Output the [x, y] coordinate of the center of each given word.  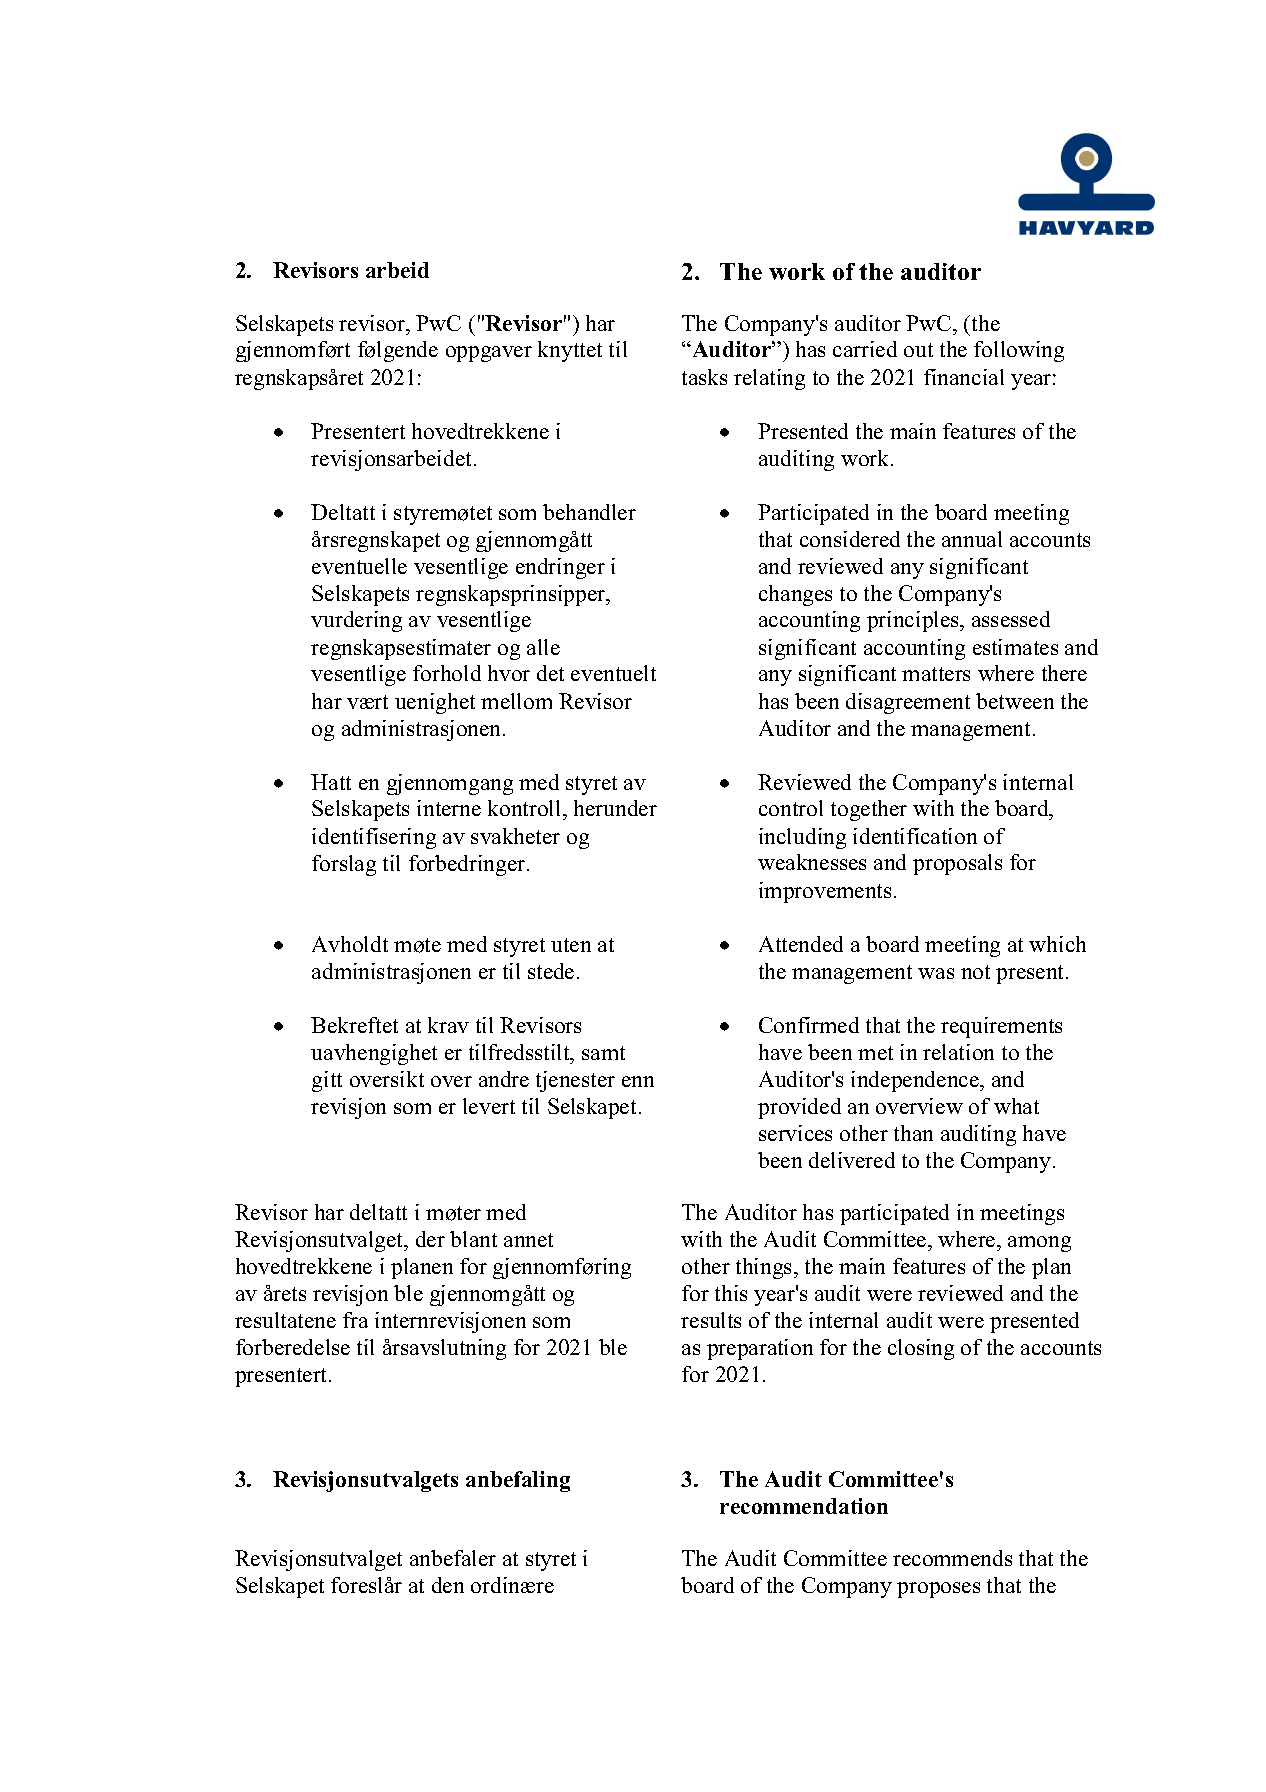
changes [795, 595]
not [975, 972]
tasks [704, 377]
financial [964, 377]
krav [448, 1025]
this [731, 1293]
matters [936, 674]
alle [543, 647]
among [1039, 1244]
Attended [801, 944]
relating [769, 379]
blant [473, 1239]
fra [355, 1320]
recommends [952, 1558]
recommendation [804, 1506]
